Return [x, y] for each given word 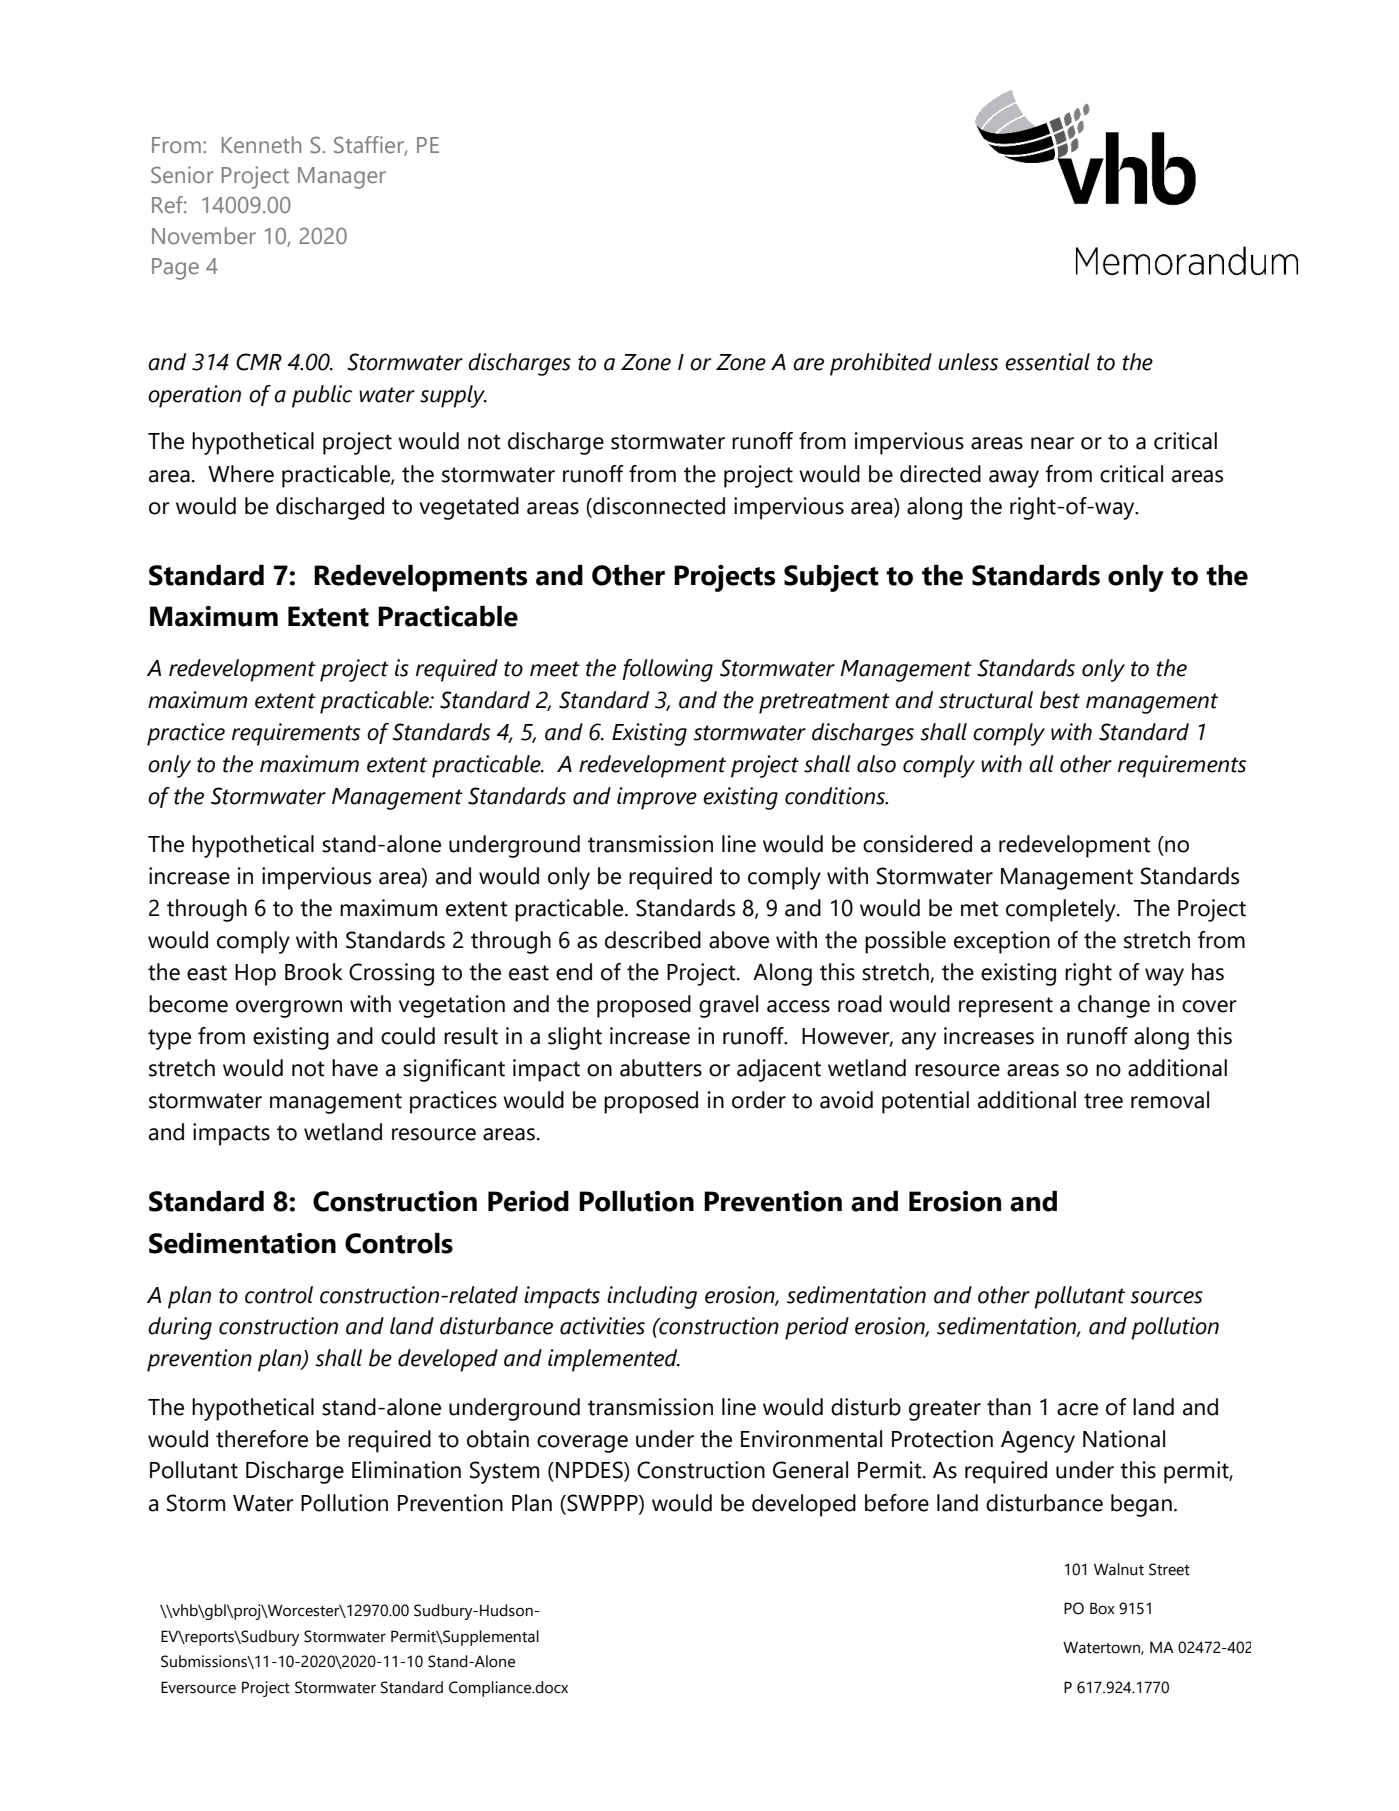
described [653, 940]
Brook [314, 972]
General [810, 1470]
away [1014, 479]
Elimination [406, 1470]
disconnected [658, 506]
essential [1047, 362]
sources [1167, 1297]
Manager [342, 178]
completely [1062, 910]
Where [241, 474]
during [180, 1328]
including [652, 1297]
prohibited [881, 364]
